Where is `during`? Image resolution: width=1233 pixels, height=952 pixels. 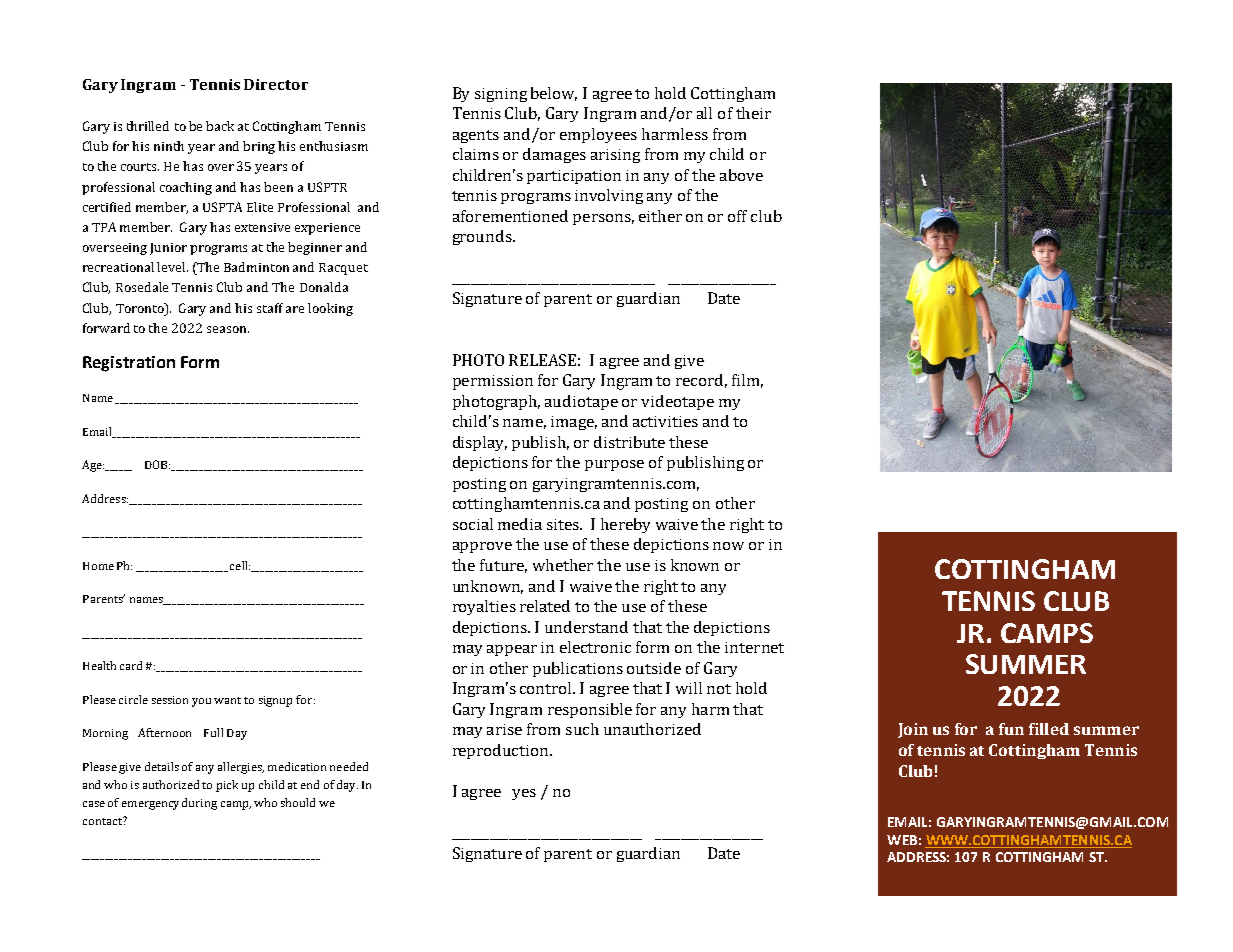
during is located at coordinates (199, 804).
